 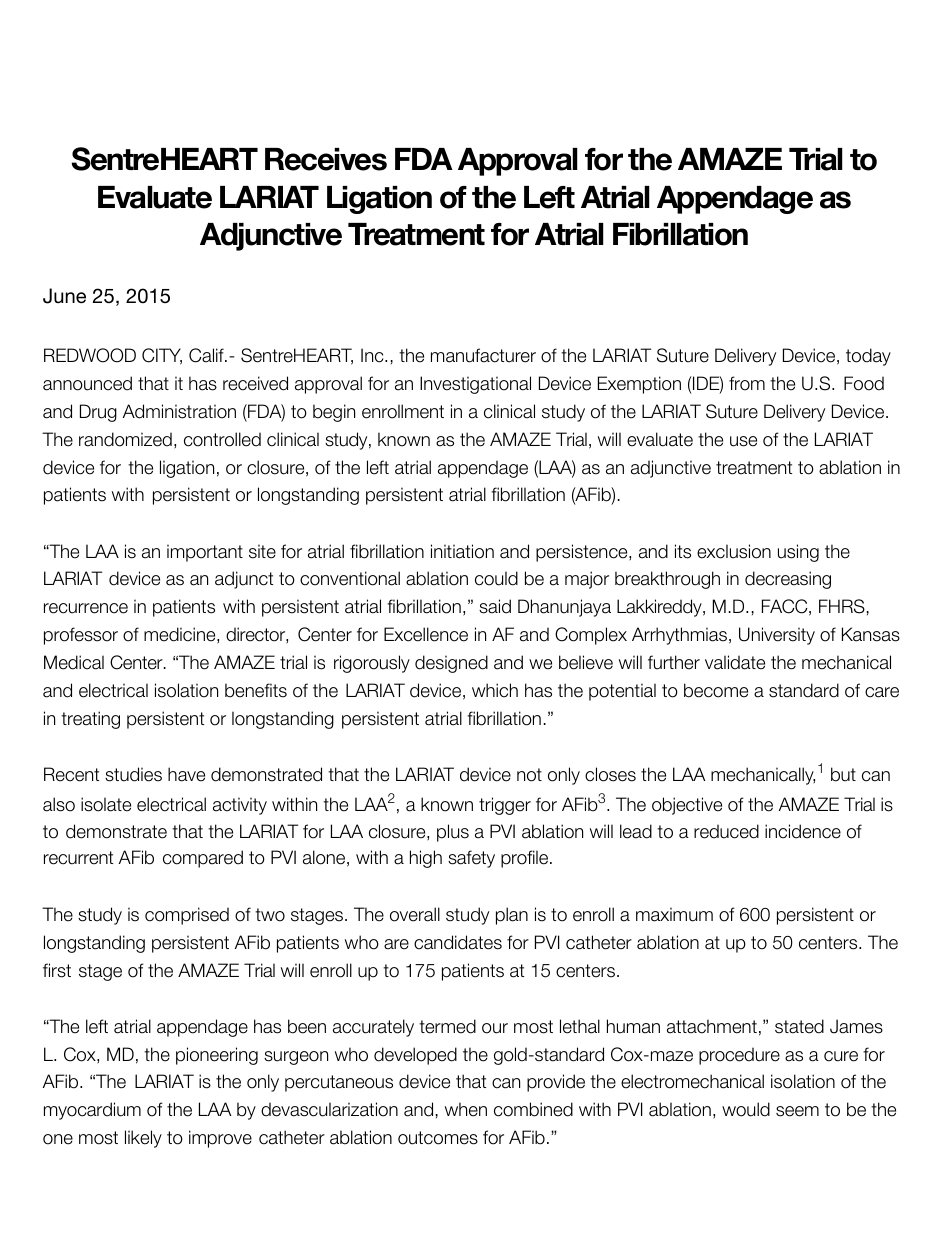 I want to click on professor, so click(x=81, y=636).
